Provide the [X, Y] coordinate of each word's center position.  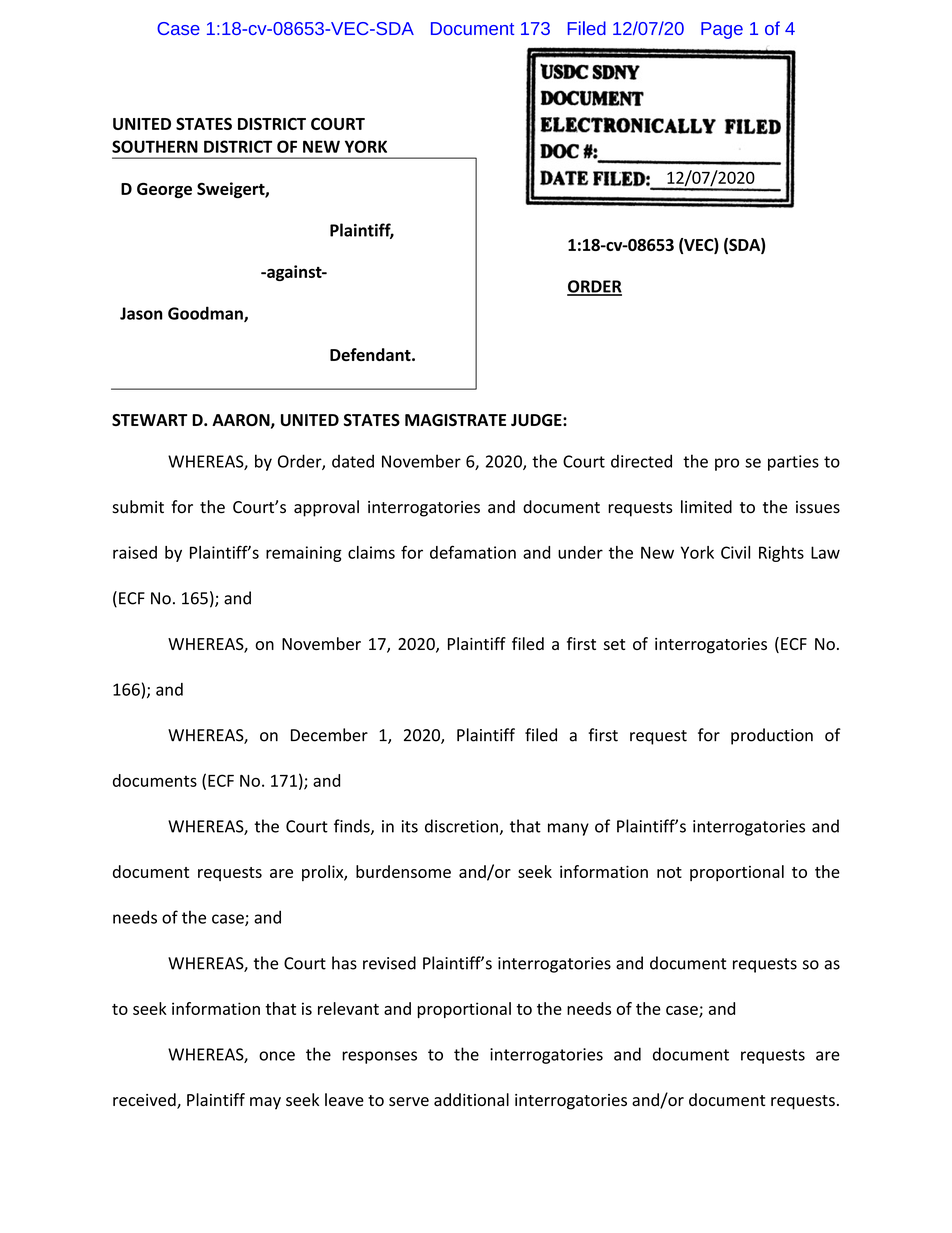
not [669, 872]
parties [793, 463]
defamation [473, 552]
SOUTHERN [155, 146]
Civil [735, 552]
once [277, 1056]
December [329, 735]
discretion [461, 826]
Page [722, 30]
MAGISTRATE [455, 420]
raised [135, 552]
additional [471, 1099]
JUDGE [537, 420]
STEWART [150, 420]
